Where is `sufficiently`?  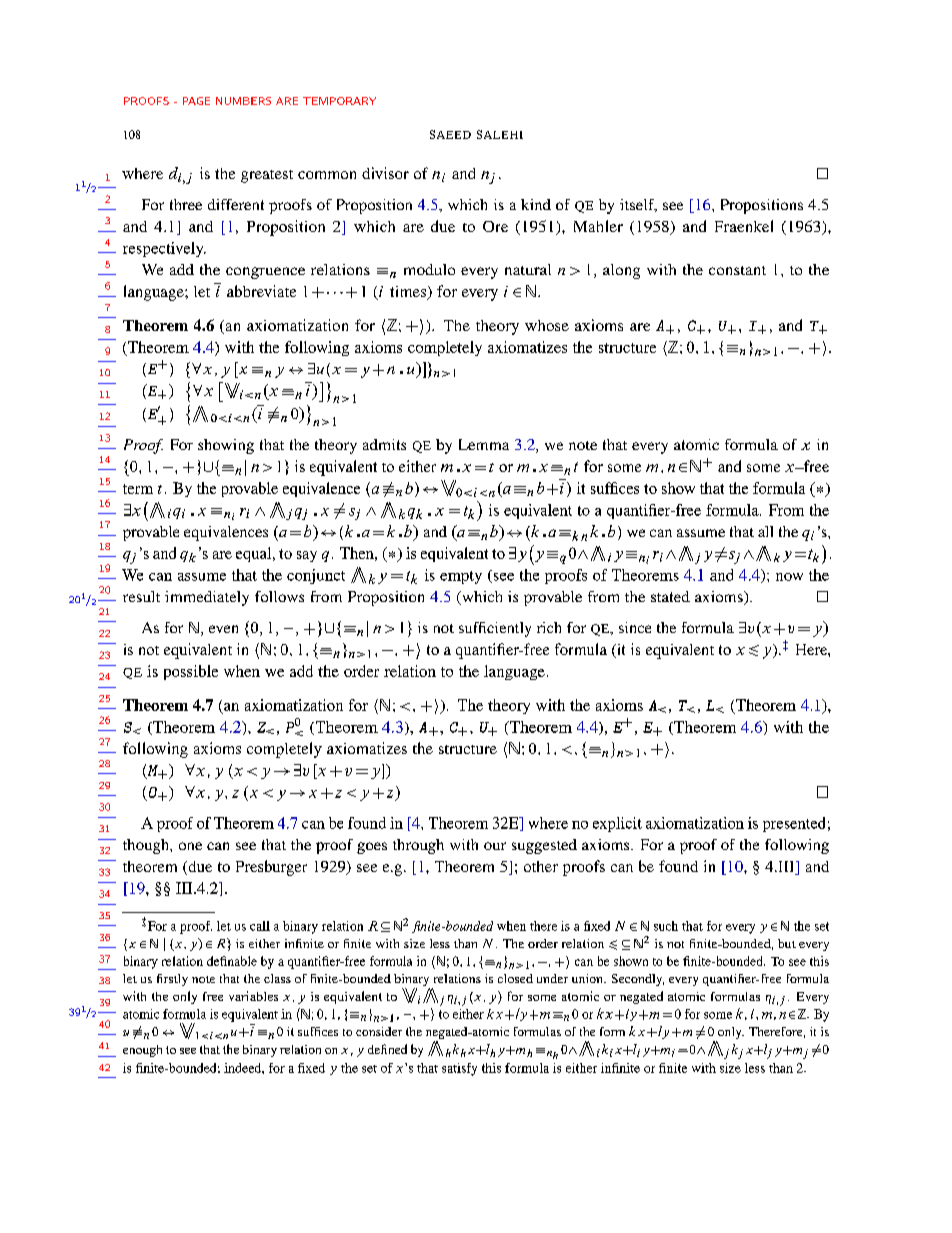 sufficiently is located at coordinates (495, 629).
